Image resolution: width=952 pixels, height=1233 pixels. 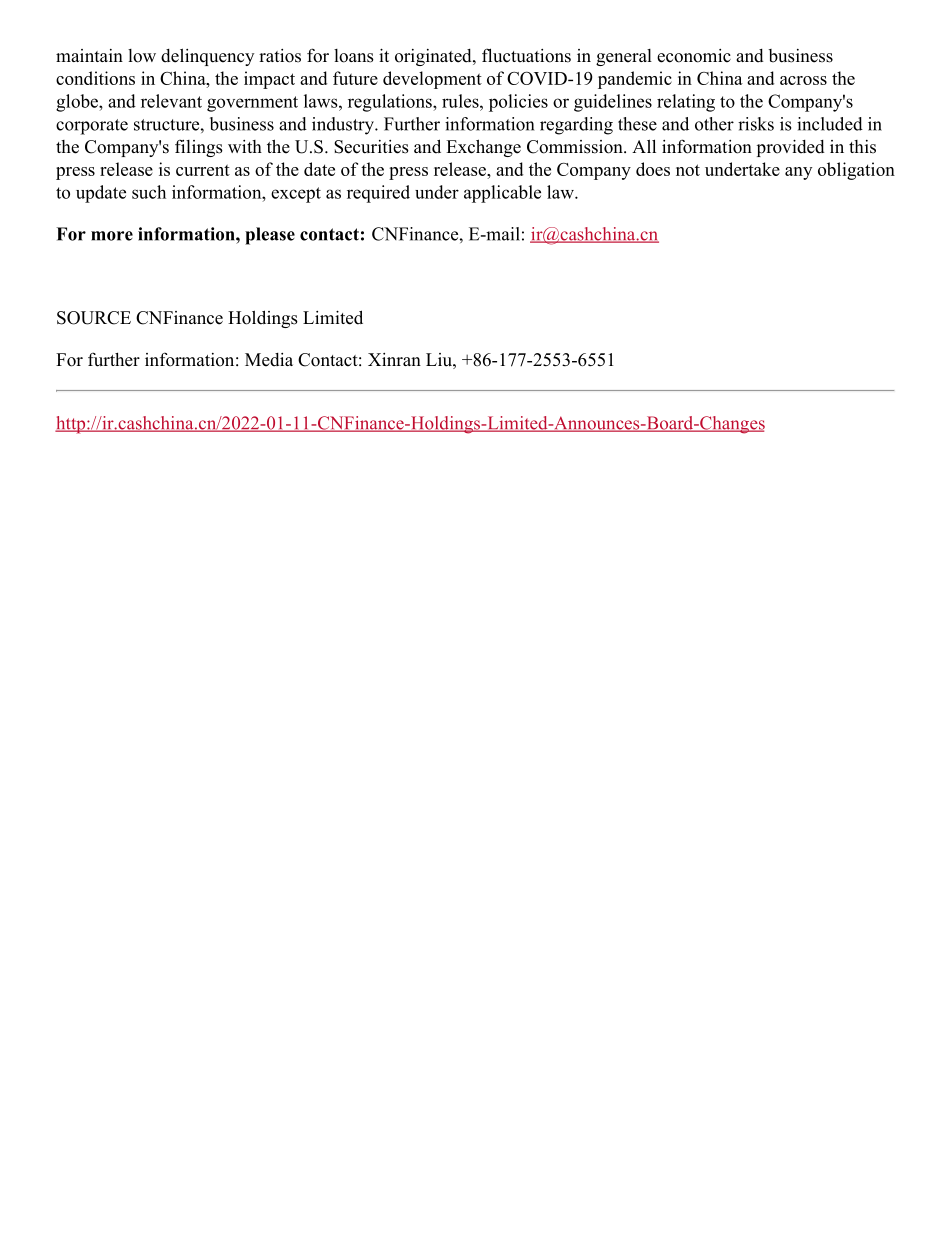 I want to click on SOURCE, so click(x=94, y=318).
